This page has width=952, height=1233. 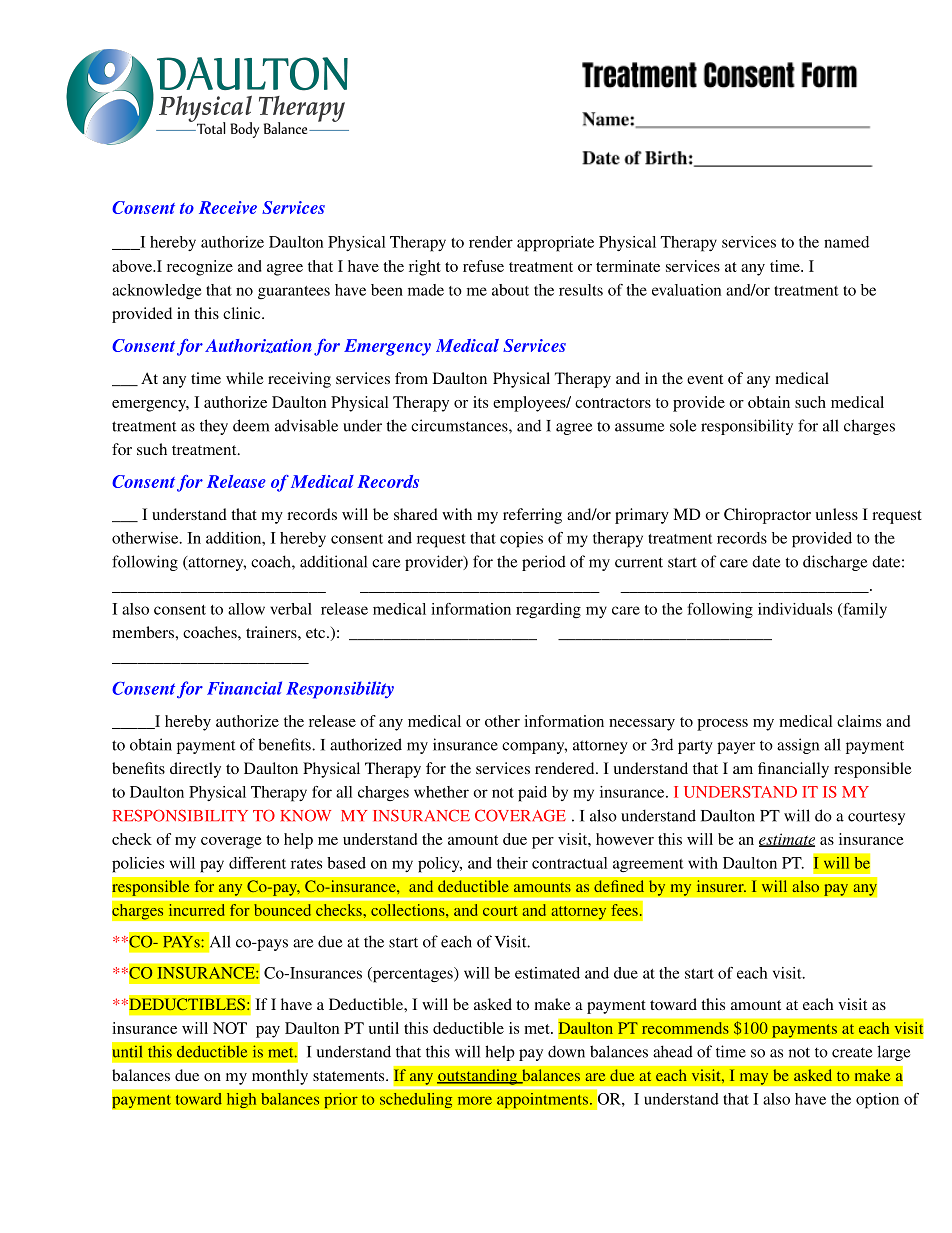 I want to click on monthly, so click(x=280, y=1077).
